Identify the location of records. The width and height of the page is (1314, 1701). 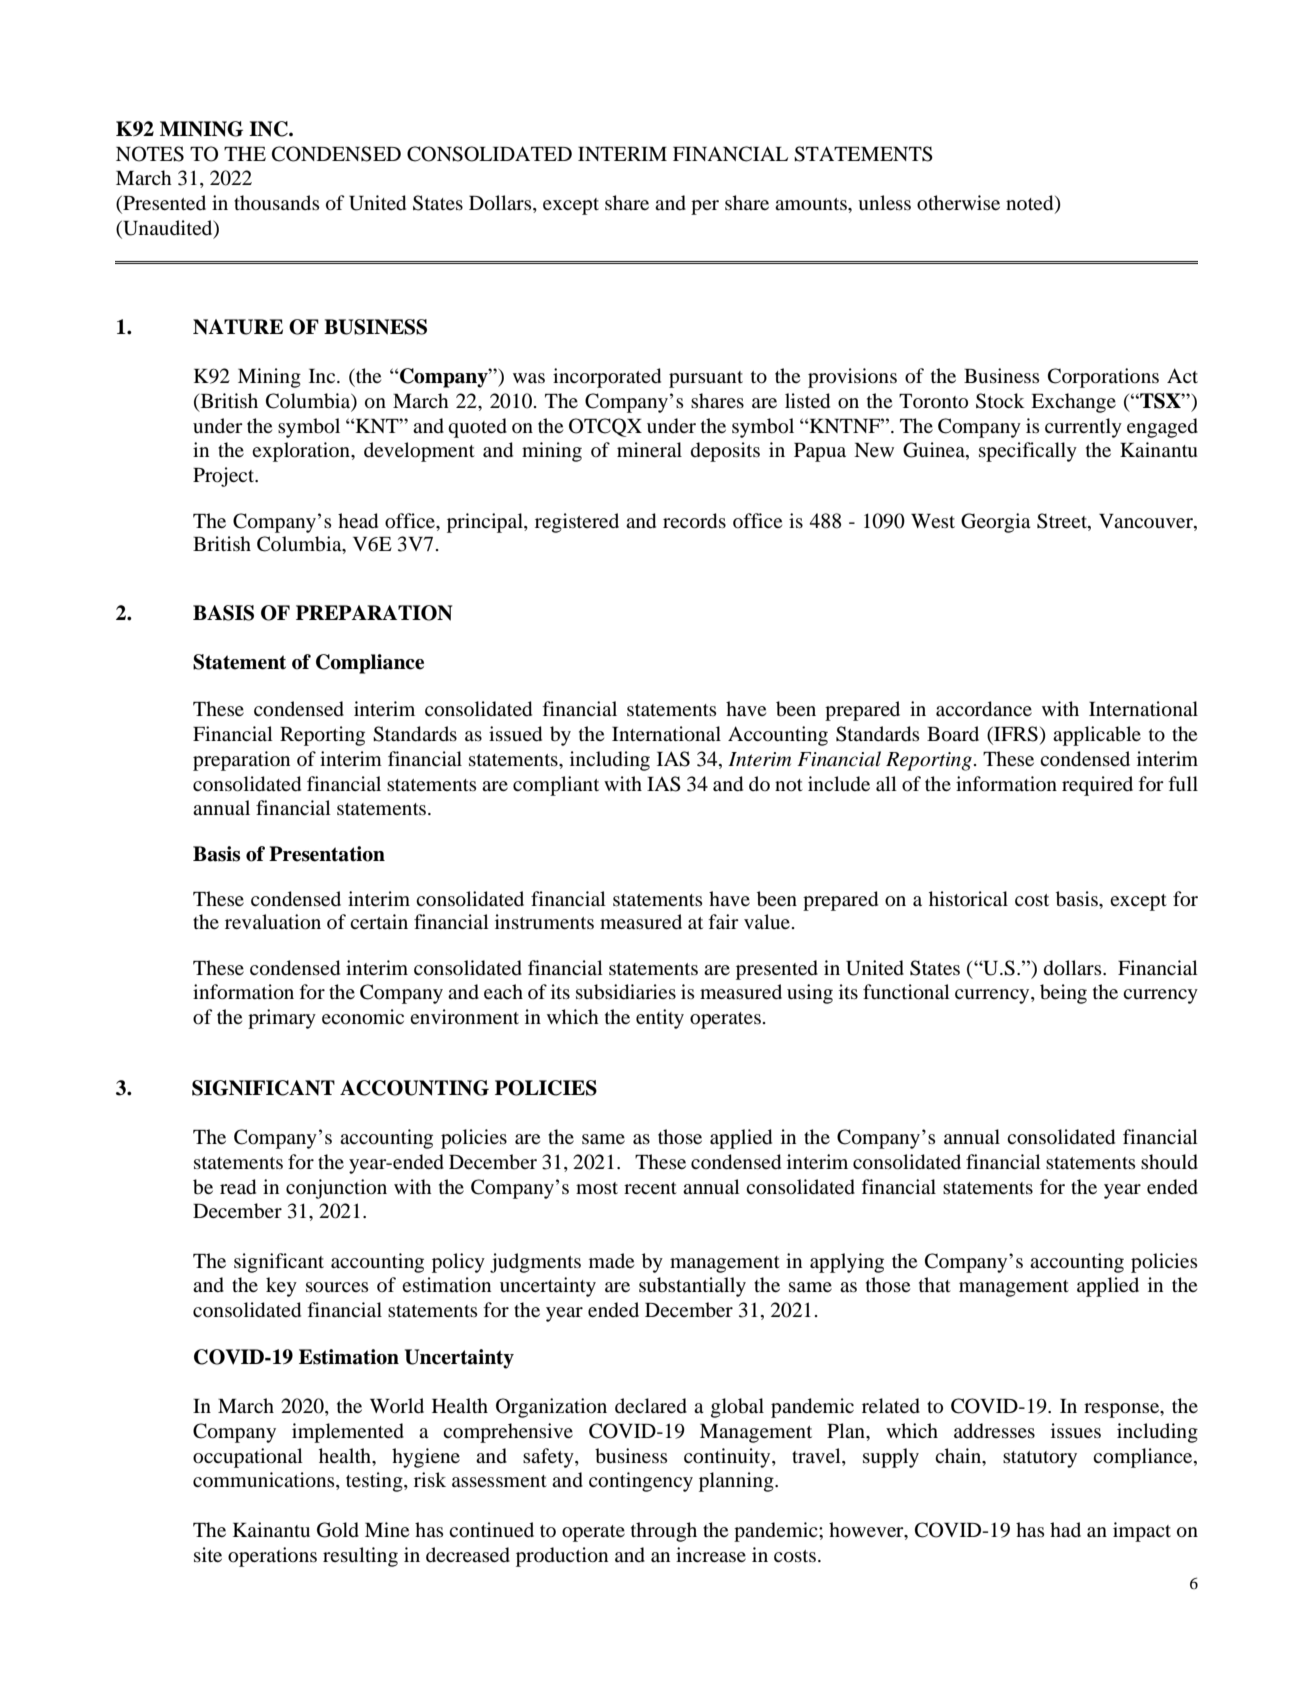
(694, 521).
